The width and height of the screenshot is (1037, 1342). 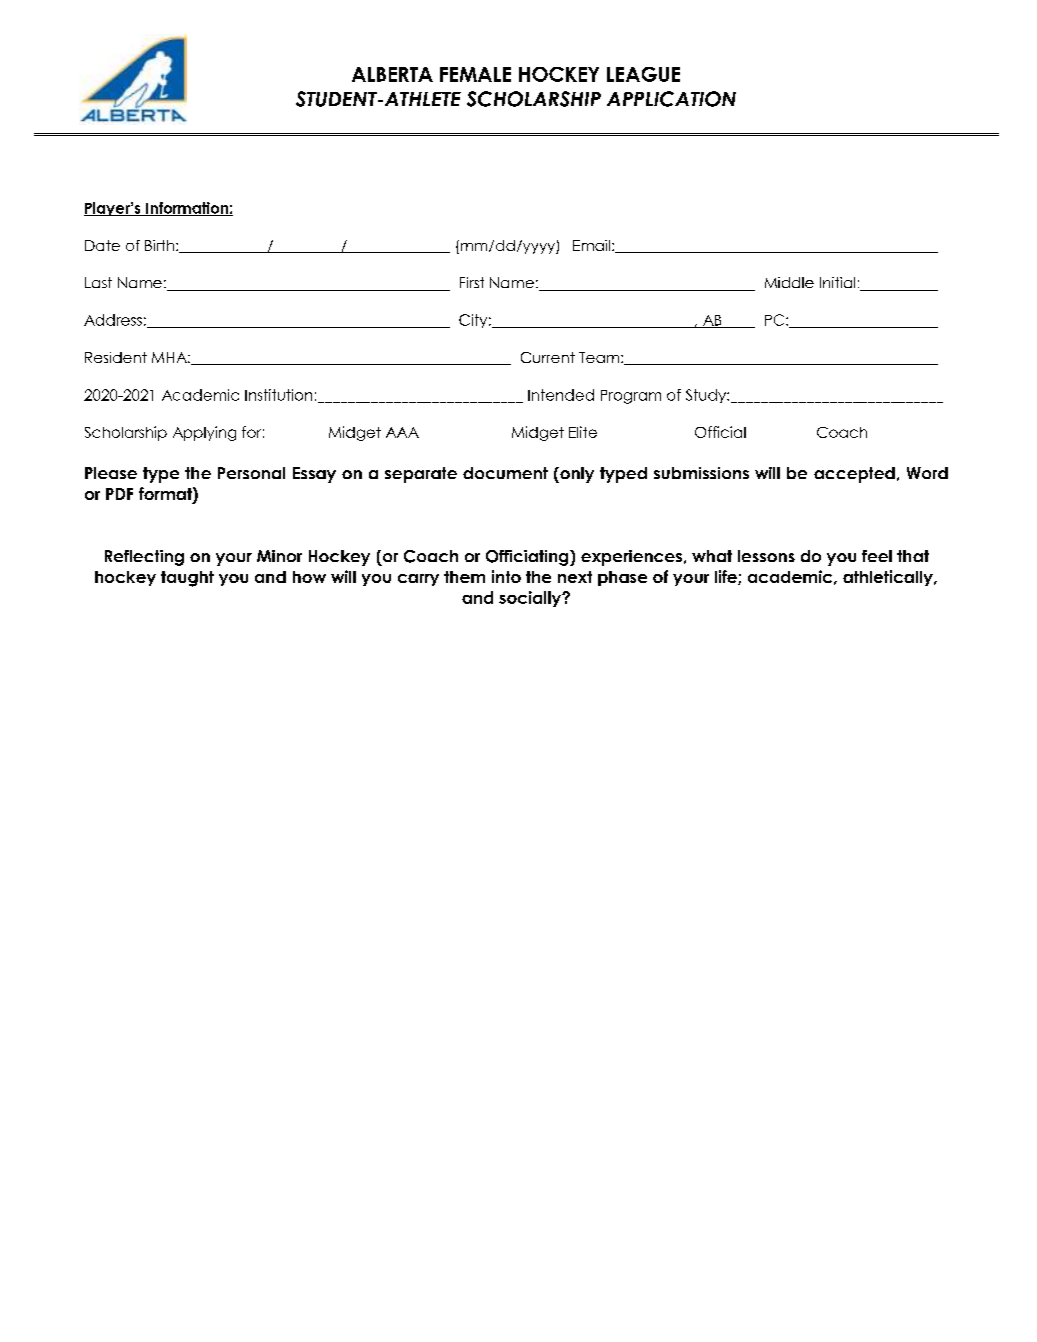 What do you see at coordinates (392, 74) in the screenshot?
I see `ALBERTA` at bounding box center [392, 74].
